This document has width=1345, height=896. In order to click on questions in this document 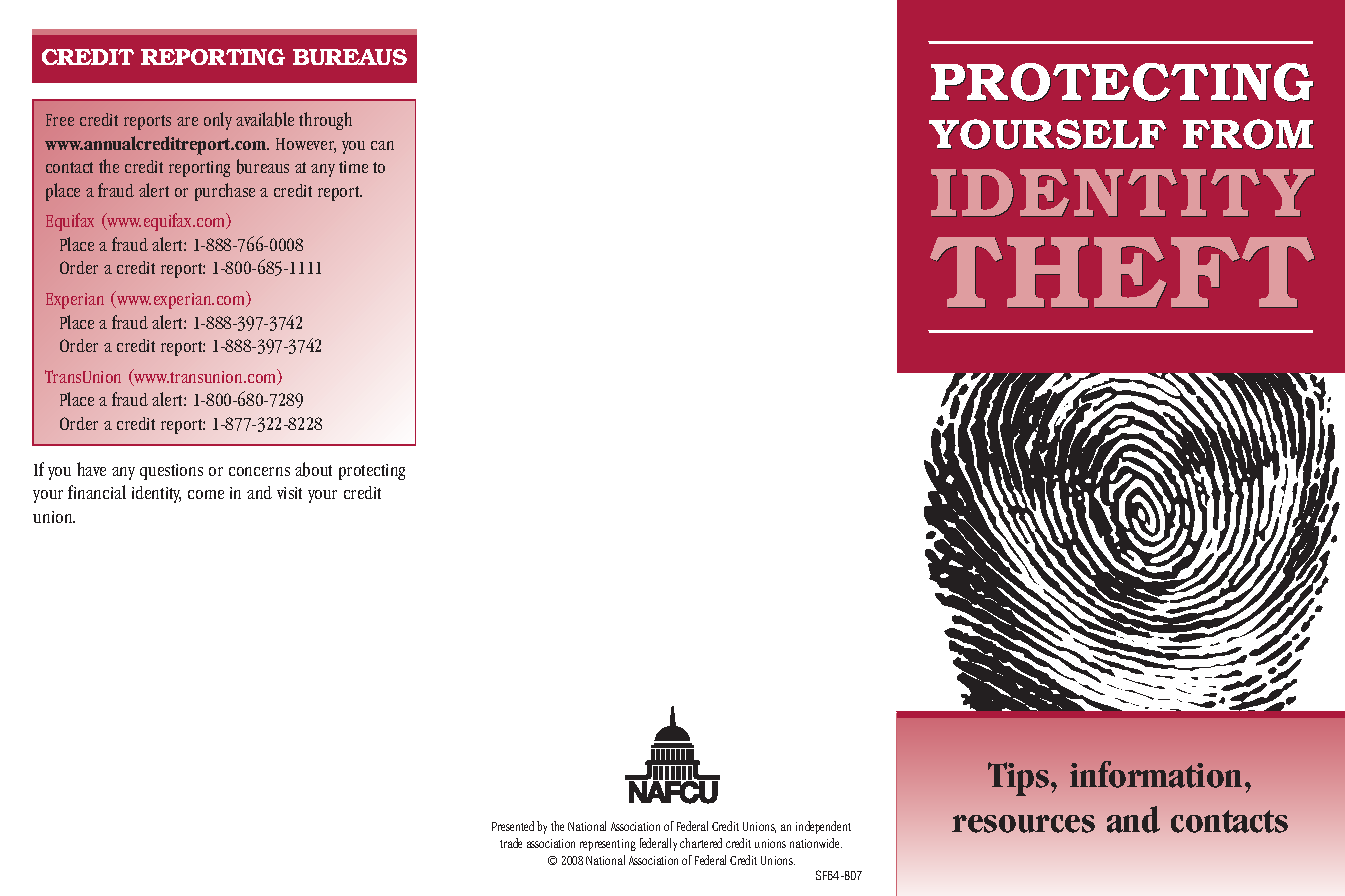, I will do `click(171, 472)`.
